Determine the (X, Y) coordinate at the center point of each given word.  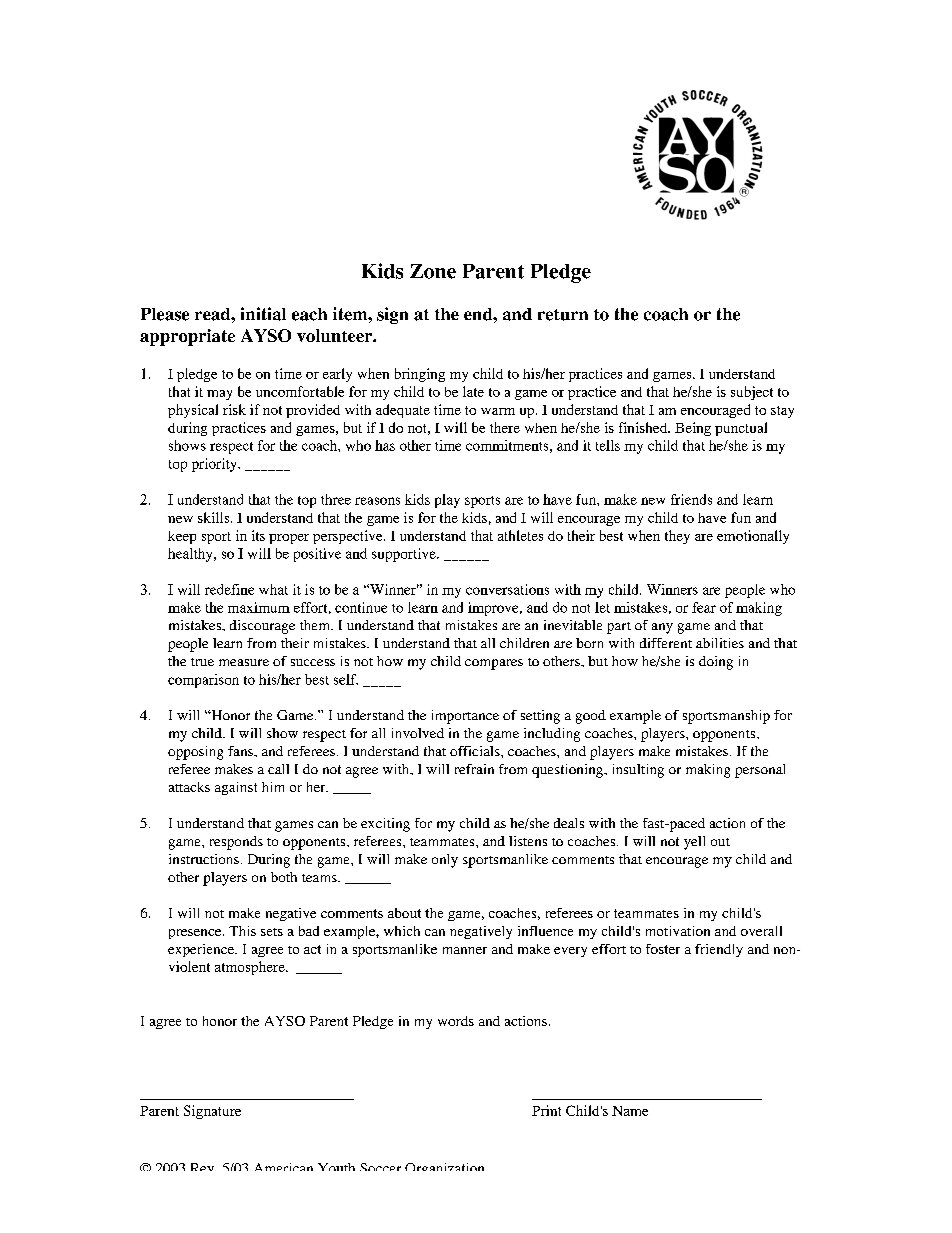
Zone (433, 271)
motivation (678, 931)
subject (752, 393)
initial (263, 314)
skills (215, 517)
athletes (520, 535)
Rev (202, 1167)
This (242, 931)
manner (465, 950)
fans (241, 751)
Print (546, 1110)
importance (465, 717)
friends (691, 499)
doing (716, 663)
